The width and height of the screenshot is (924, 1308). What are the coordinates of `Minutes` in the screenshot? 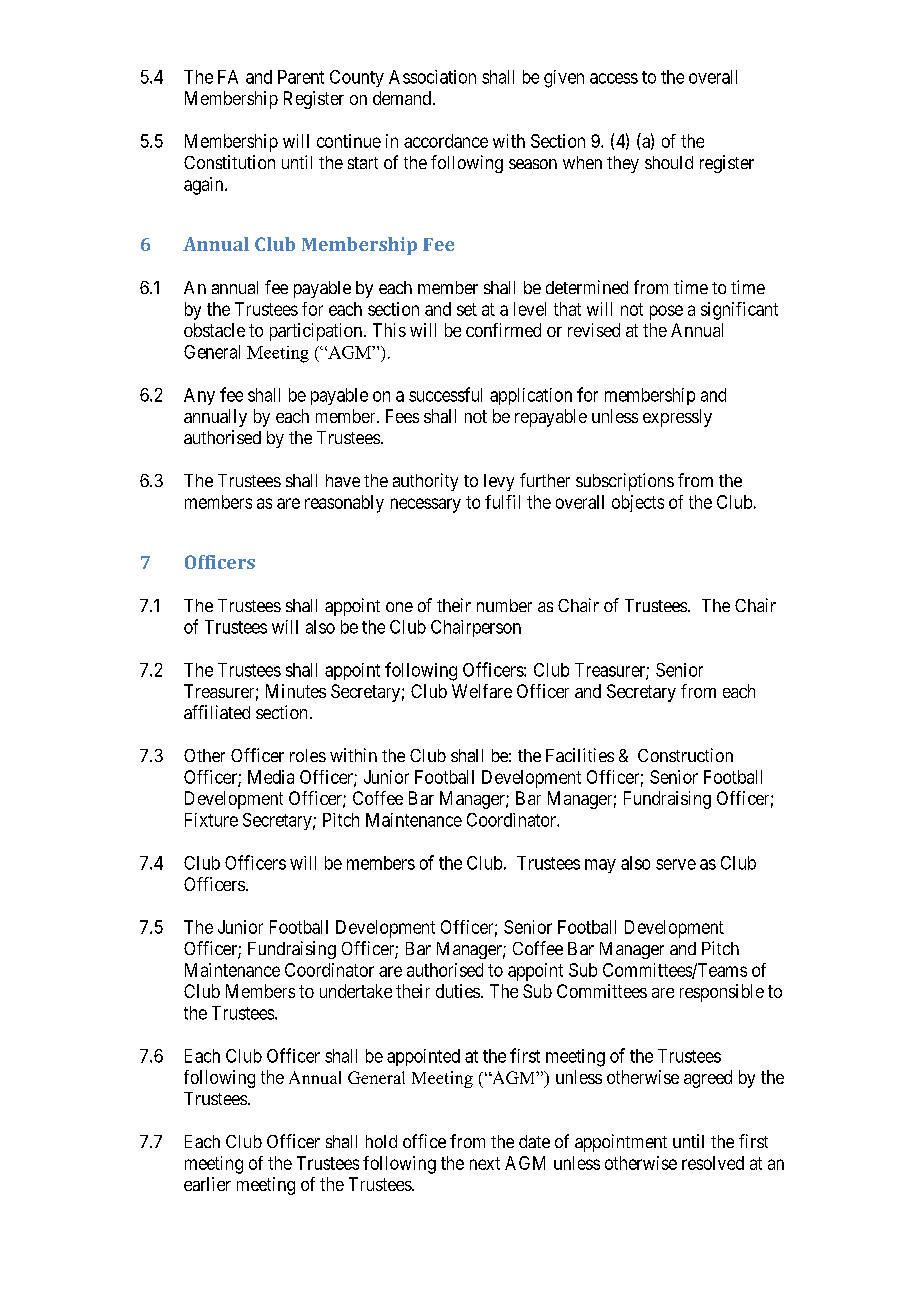 It's located at (296, 691).
